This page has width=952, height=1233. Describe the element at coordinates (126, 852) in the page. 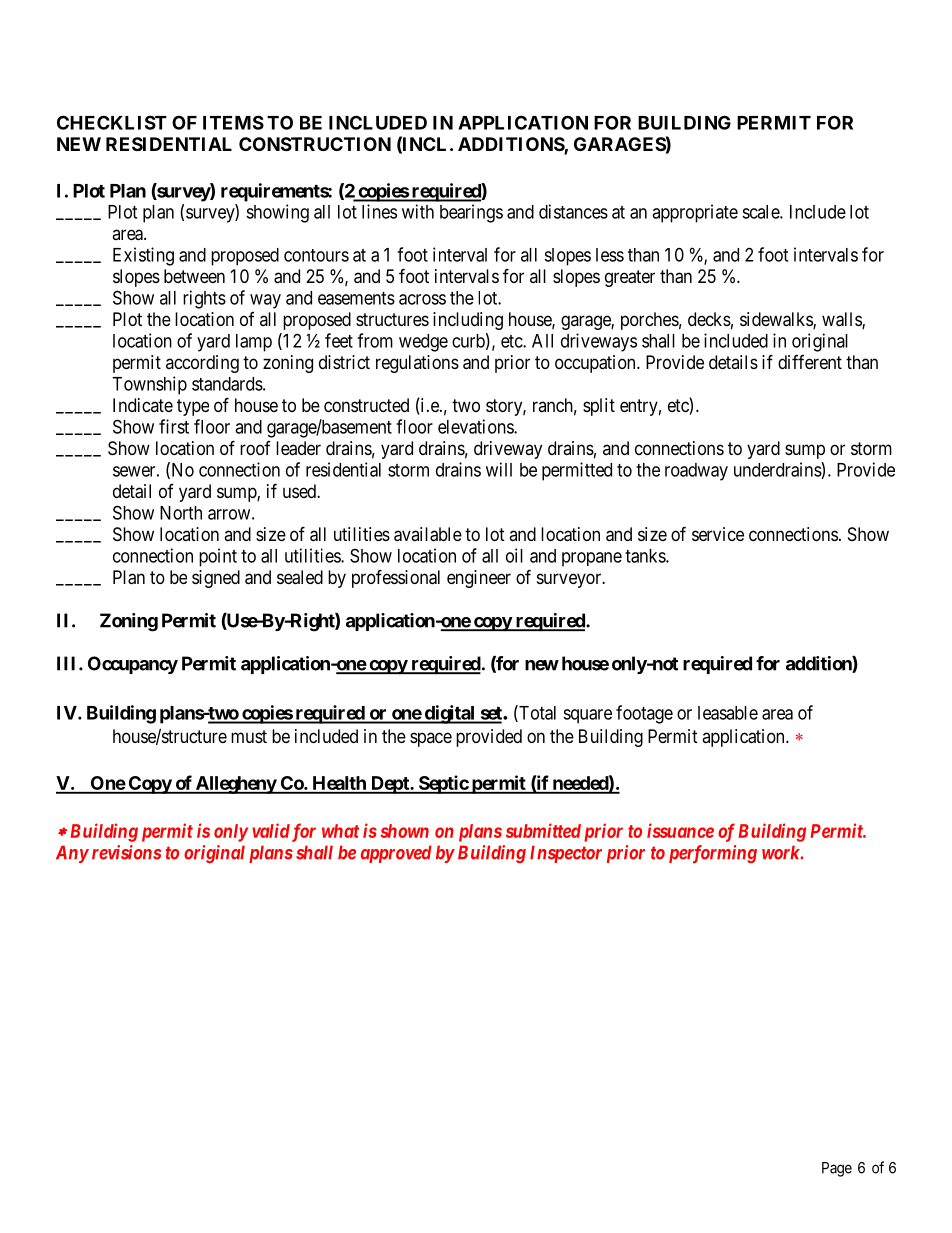

I see `revisions` at that location.
